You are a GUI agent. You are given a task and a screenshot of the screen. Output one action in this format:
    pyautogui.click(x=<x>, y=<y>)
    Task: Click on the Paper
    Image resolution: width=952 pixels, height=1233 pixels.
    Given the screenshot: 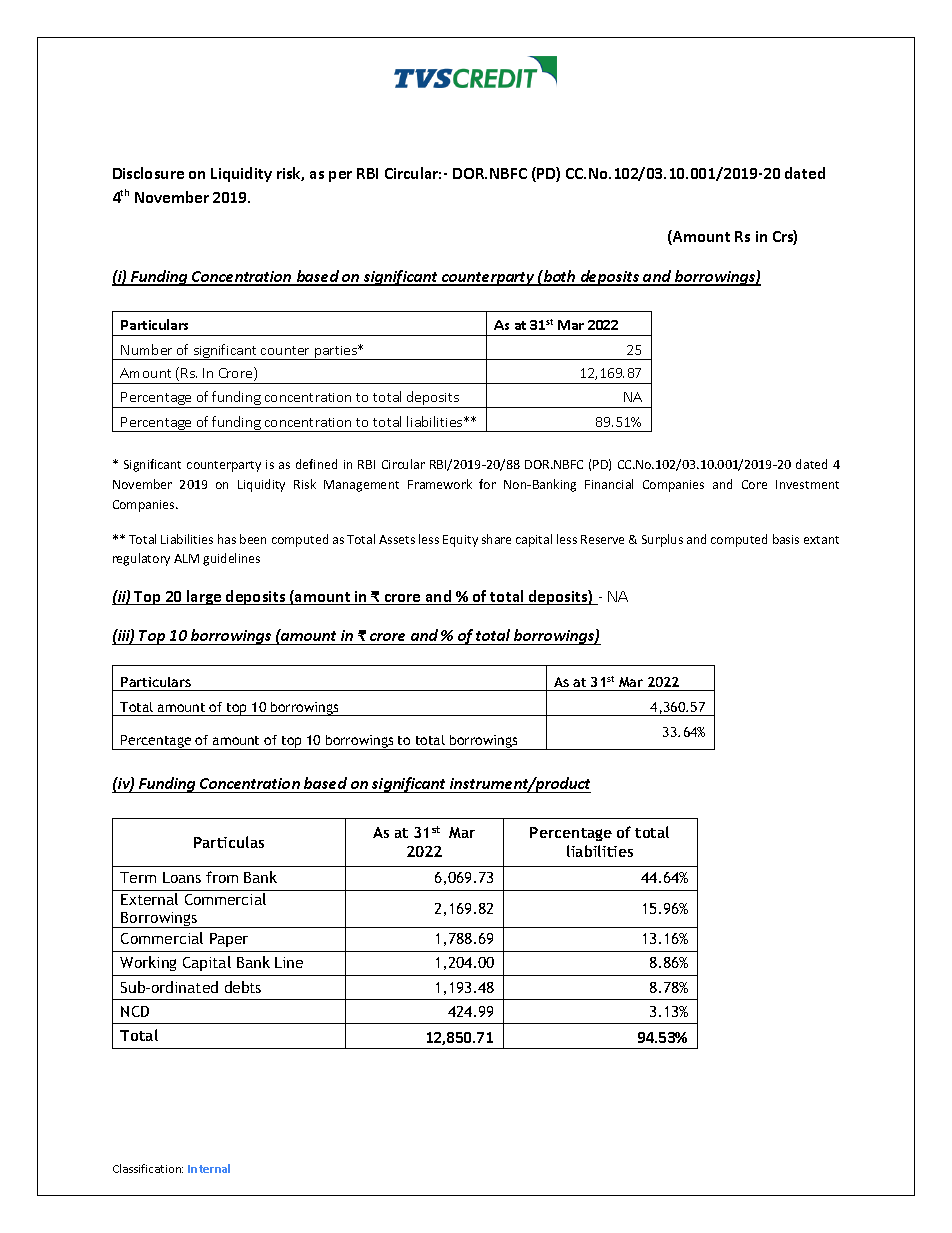 What is the action you would take?
    pyautogui.click(x=229, y=940)
